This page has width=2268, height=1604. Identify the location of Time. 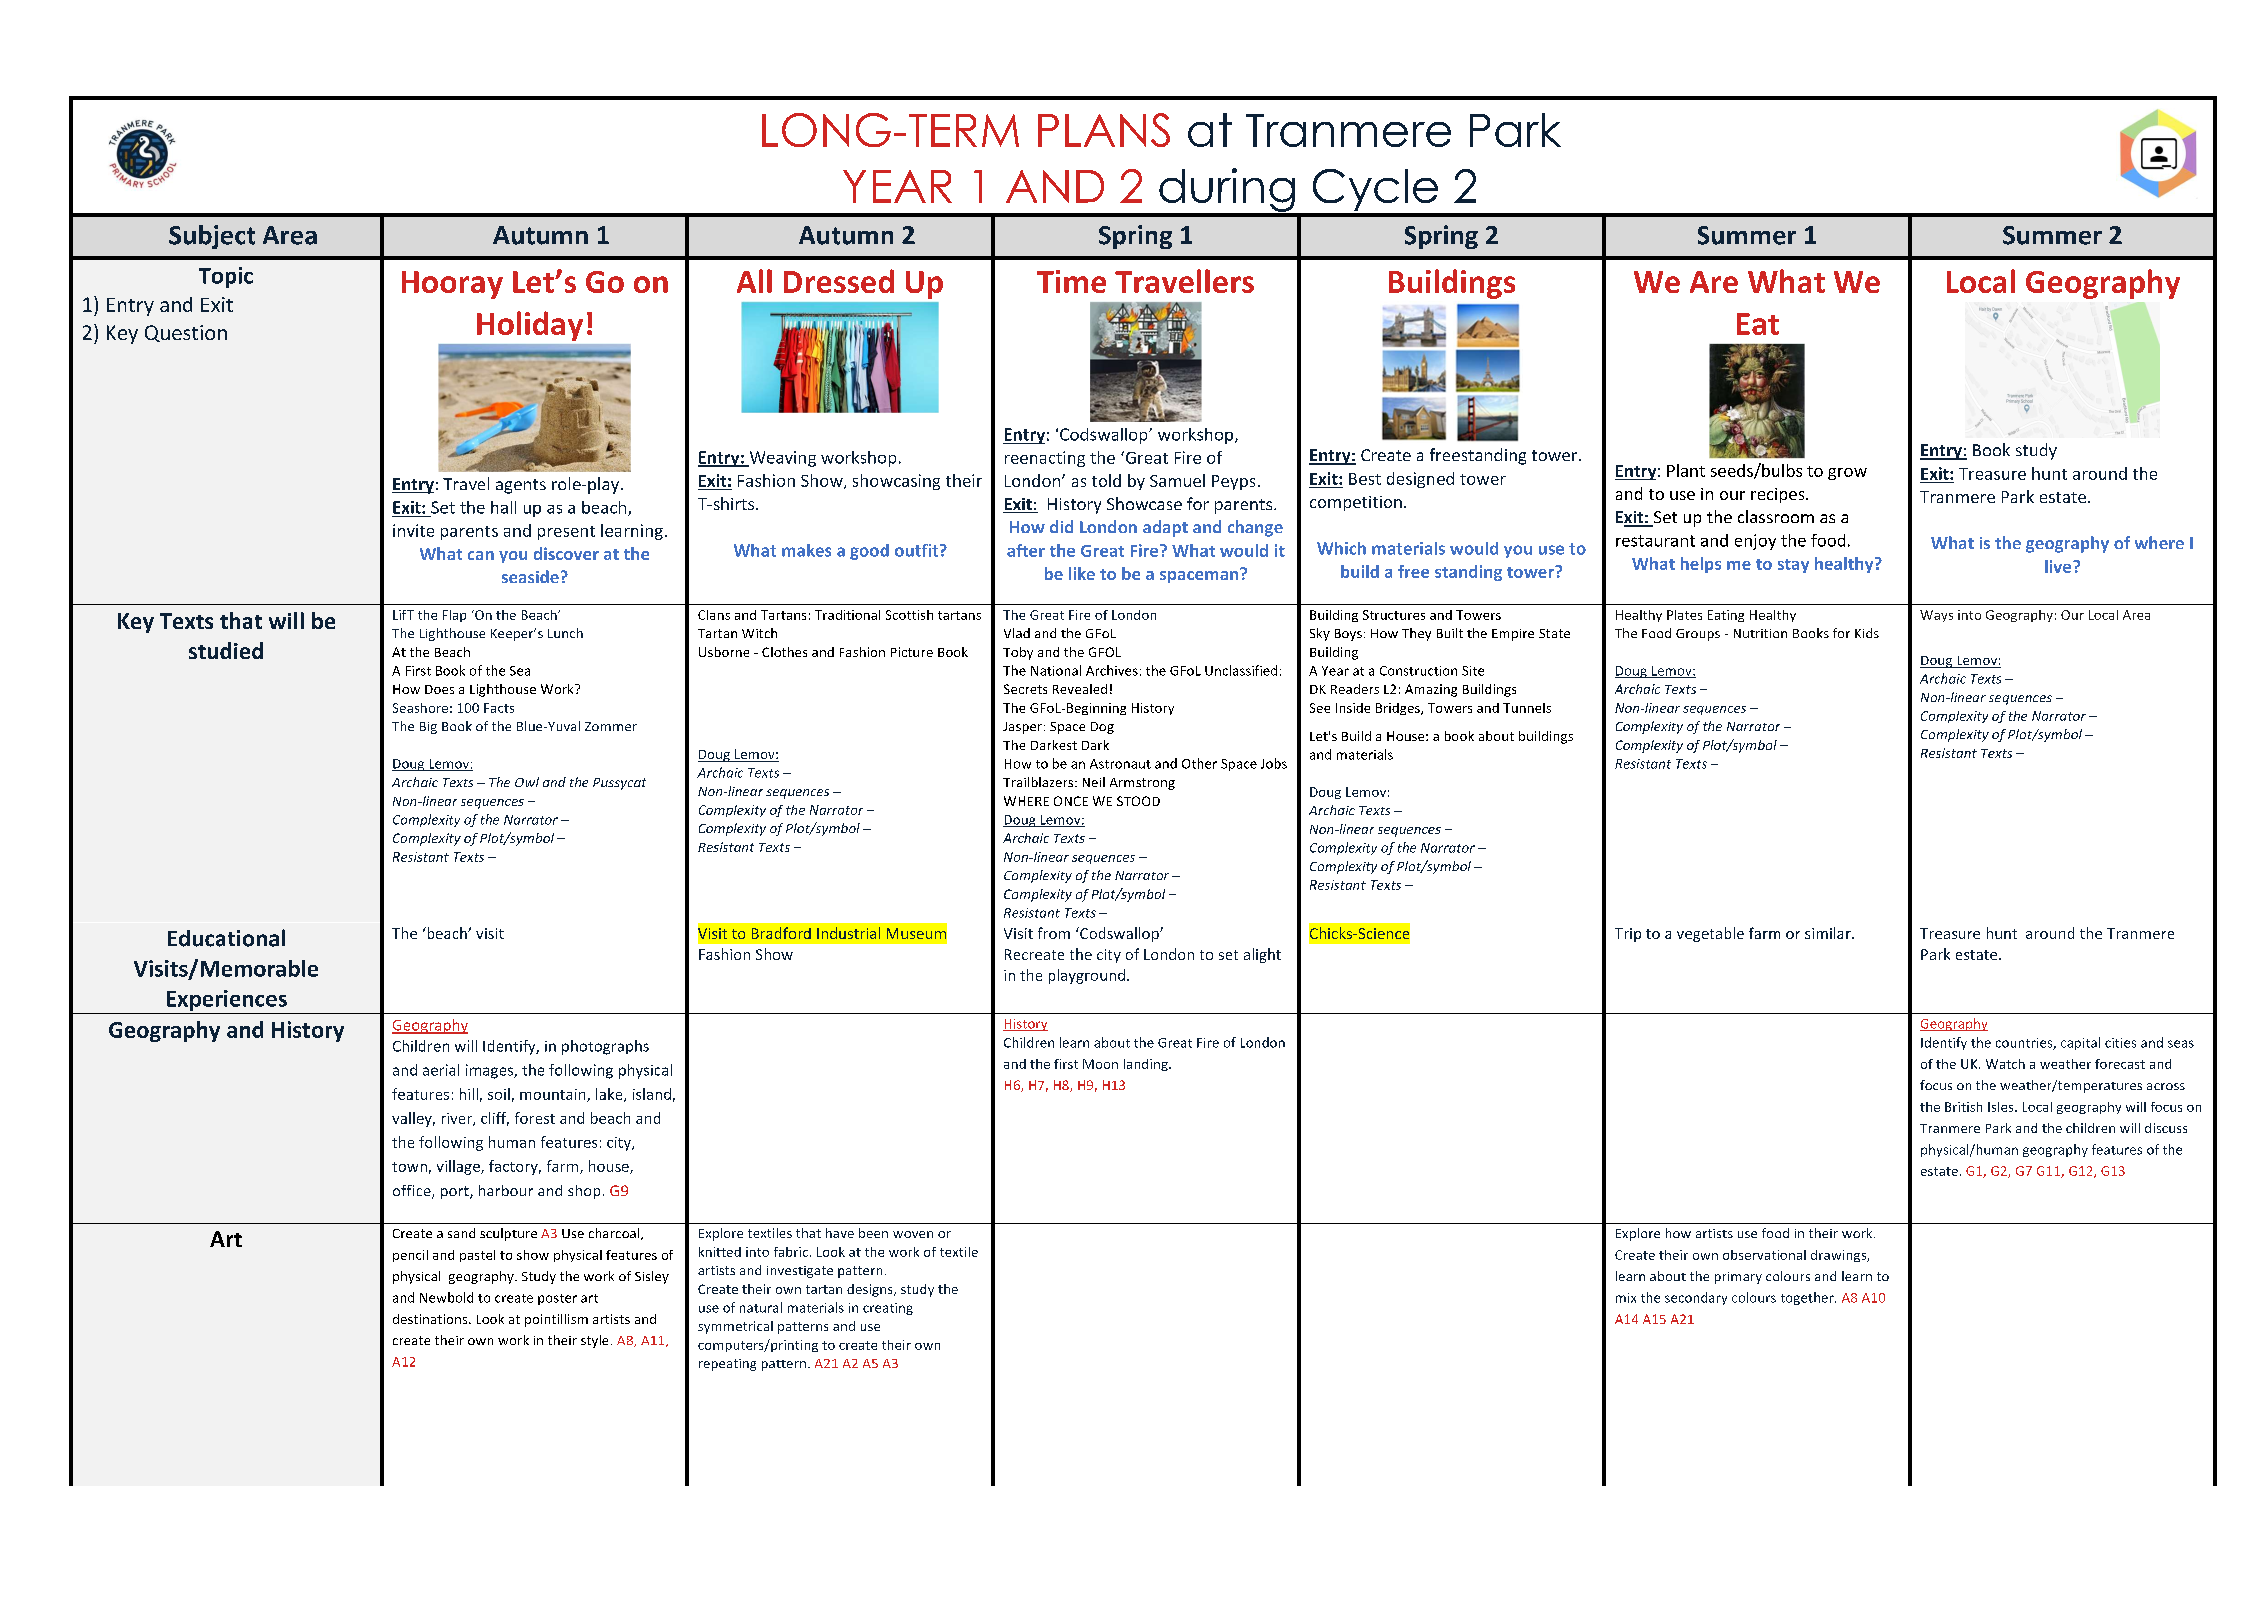
(1071, 281).
